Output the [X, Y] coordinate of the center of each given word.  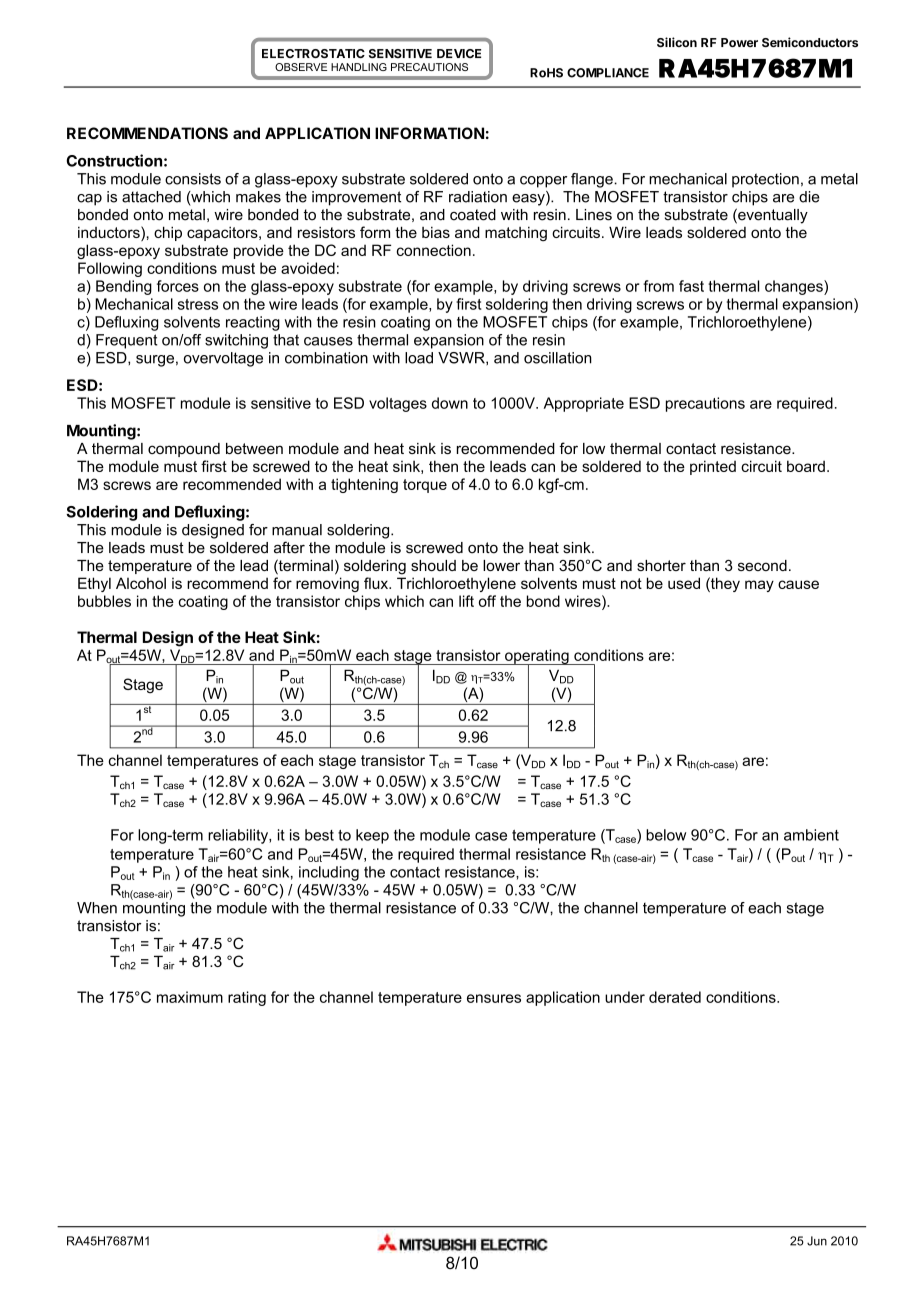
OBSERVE [301, 67]
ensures [494, 998]
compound [184, 450]
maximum [190, 997]
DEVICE [459, 53]
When [97, 908]
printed [713, 467]
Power [739, 42]
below [666, 835]
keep [372, 836]
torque [425, 486]
